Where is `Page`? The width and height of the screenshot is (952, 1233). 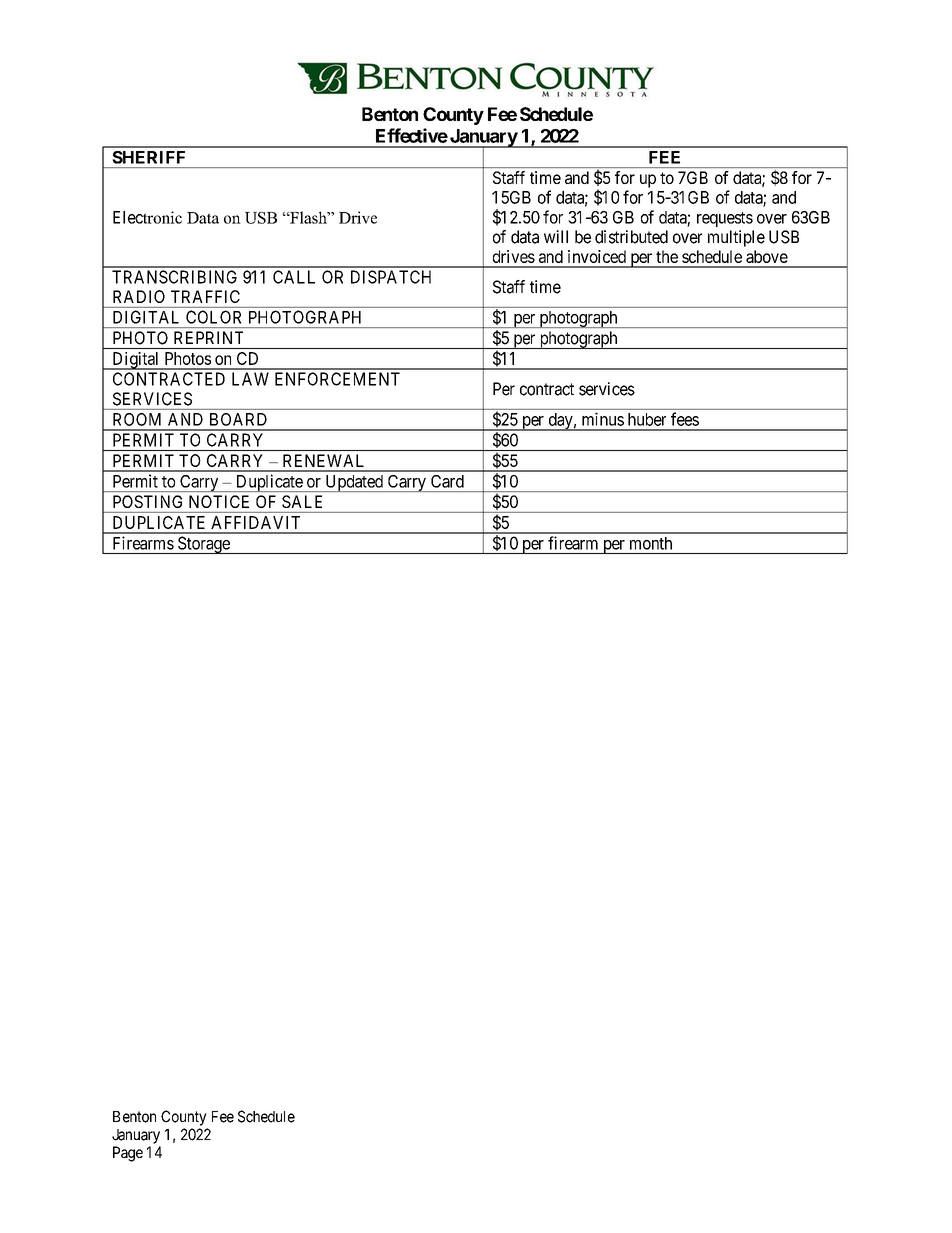
Page is located at coordinates (128, 1154).
